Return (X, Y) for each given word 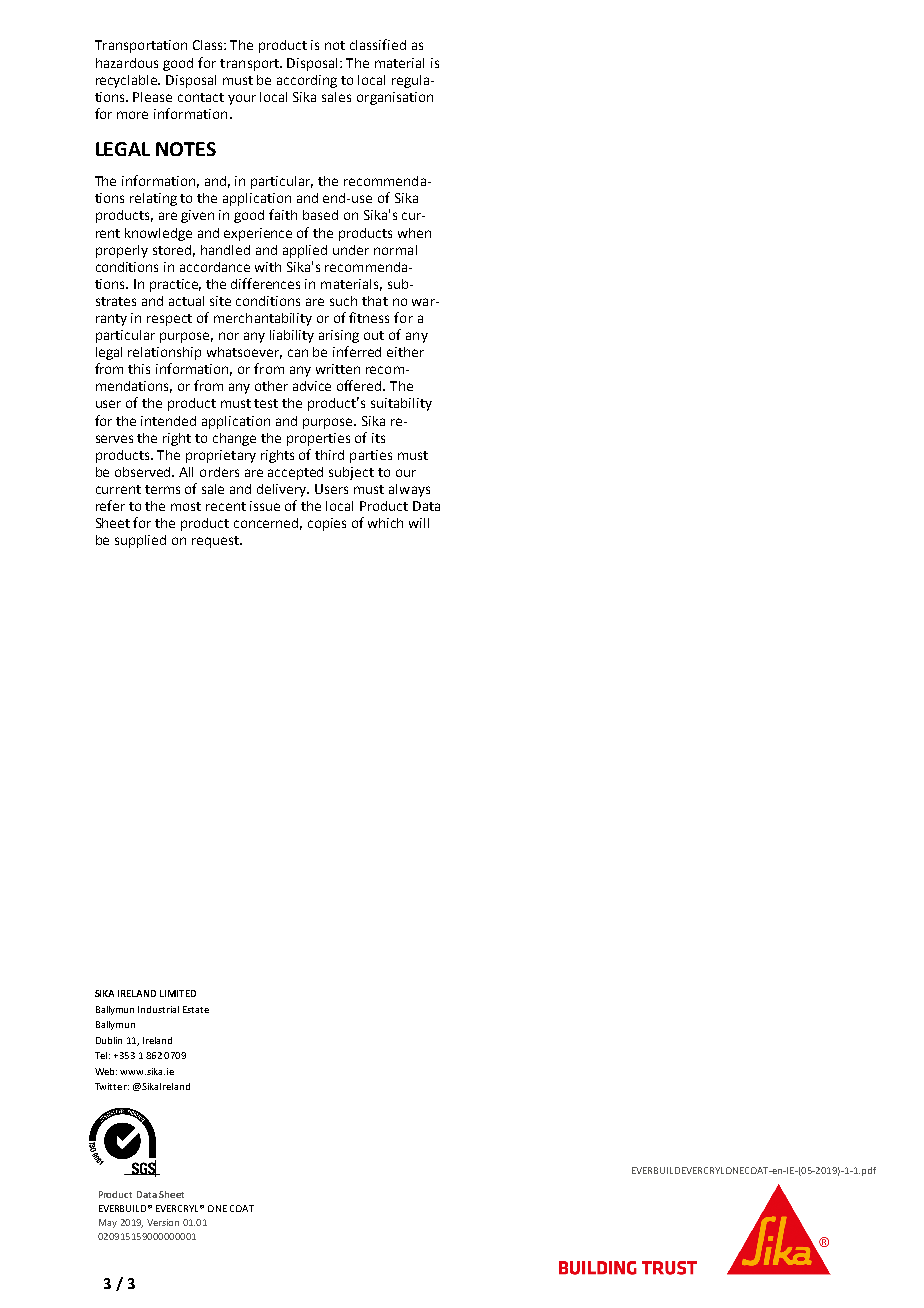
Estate (196, 1009)
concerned (268, 524)
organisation (395, 98)
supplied (140, 541)
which (385, 523)
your (242, 99)
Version (163, 1222)
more (132, 115)
